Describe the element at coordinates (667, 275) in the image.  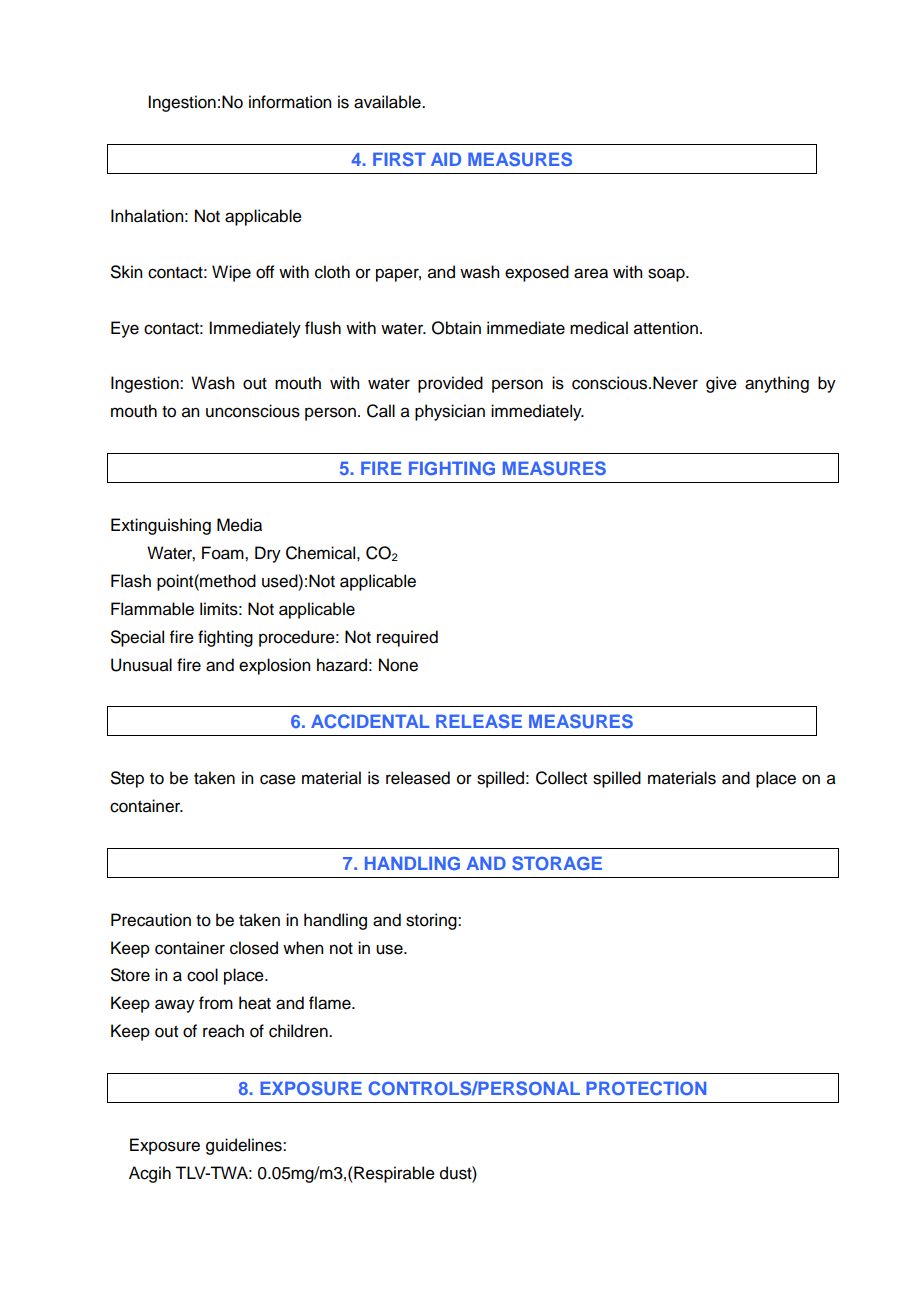
I see `soap` at that location.
